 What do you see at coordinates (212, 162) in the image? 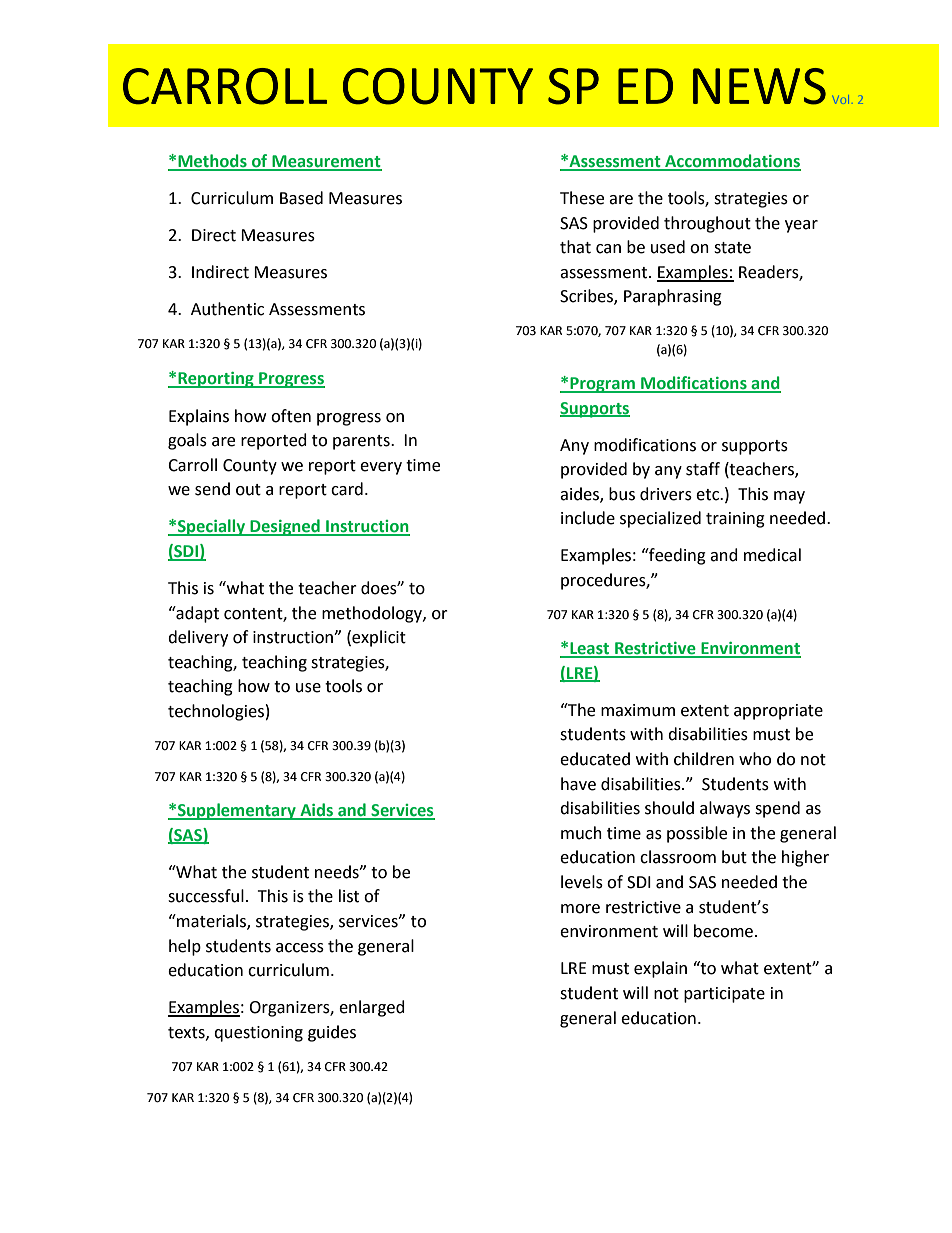
I see `Methods` at bounding box center [212, 162].
